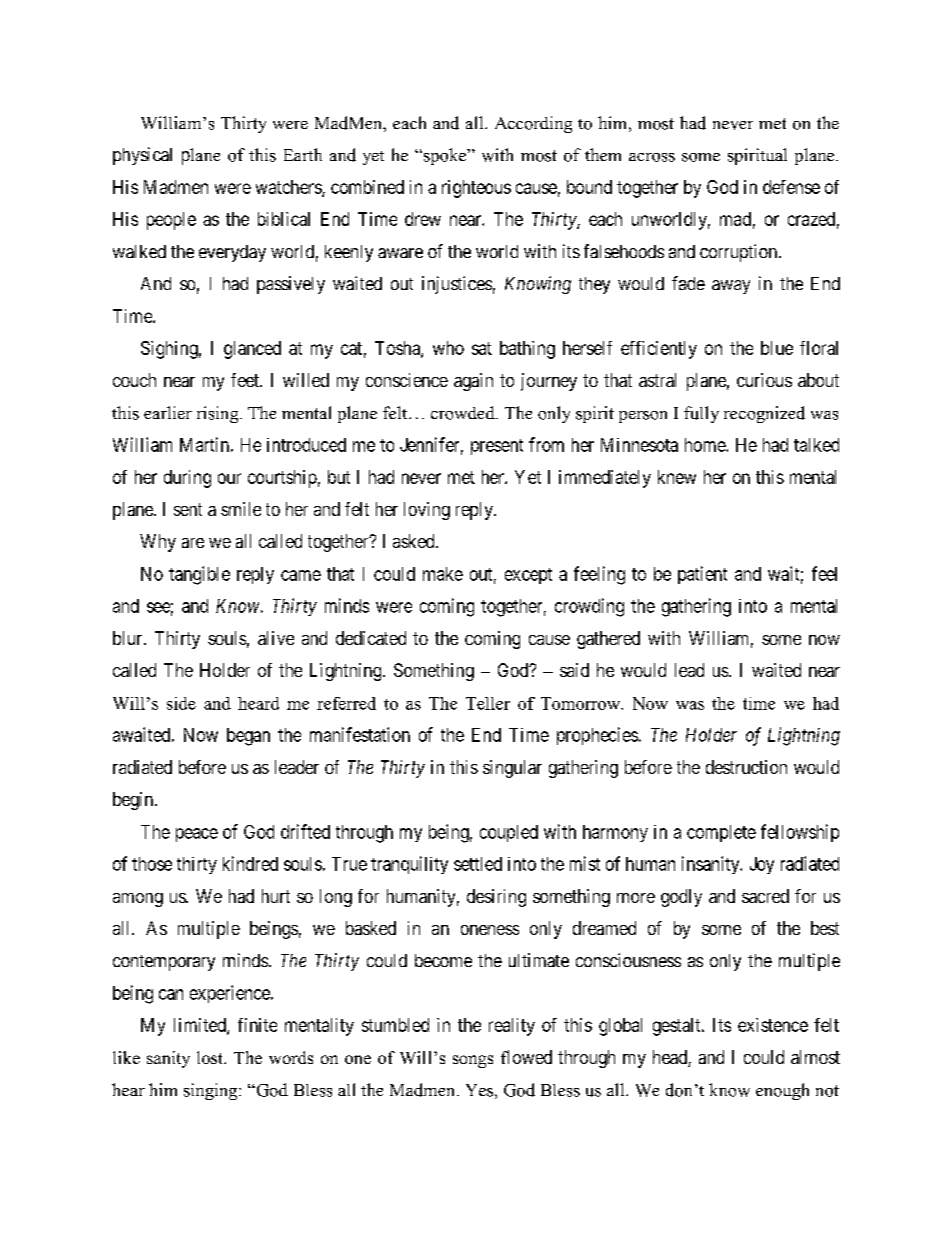 Image resolution: width=952 pixels, height=1233 pixels. What do you see at coordinates (142, 156) in the image?
I see `physical` at bounding box center [142, 156].
